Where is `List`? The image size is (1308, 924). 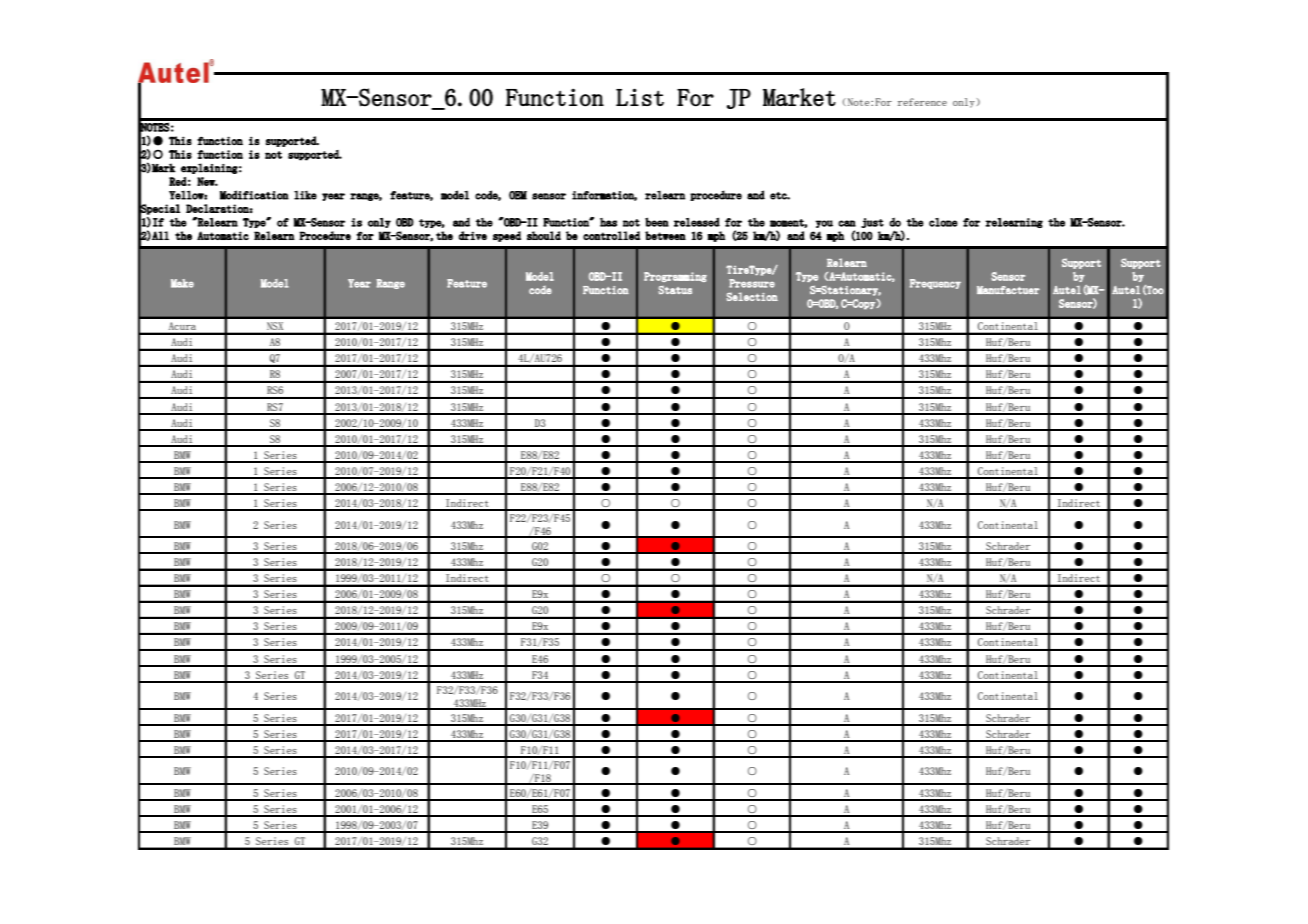
List is located at coordinates (640, 97).
